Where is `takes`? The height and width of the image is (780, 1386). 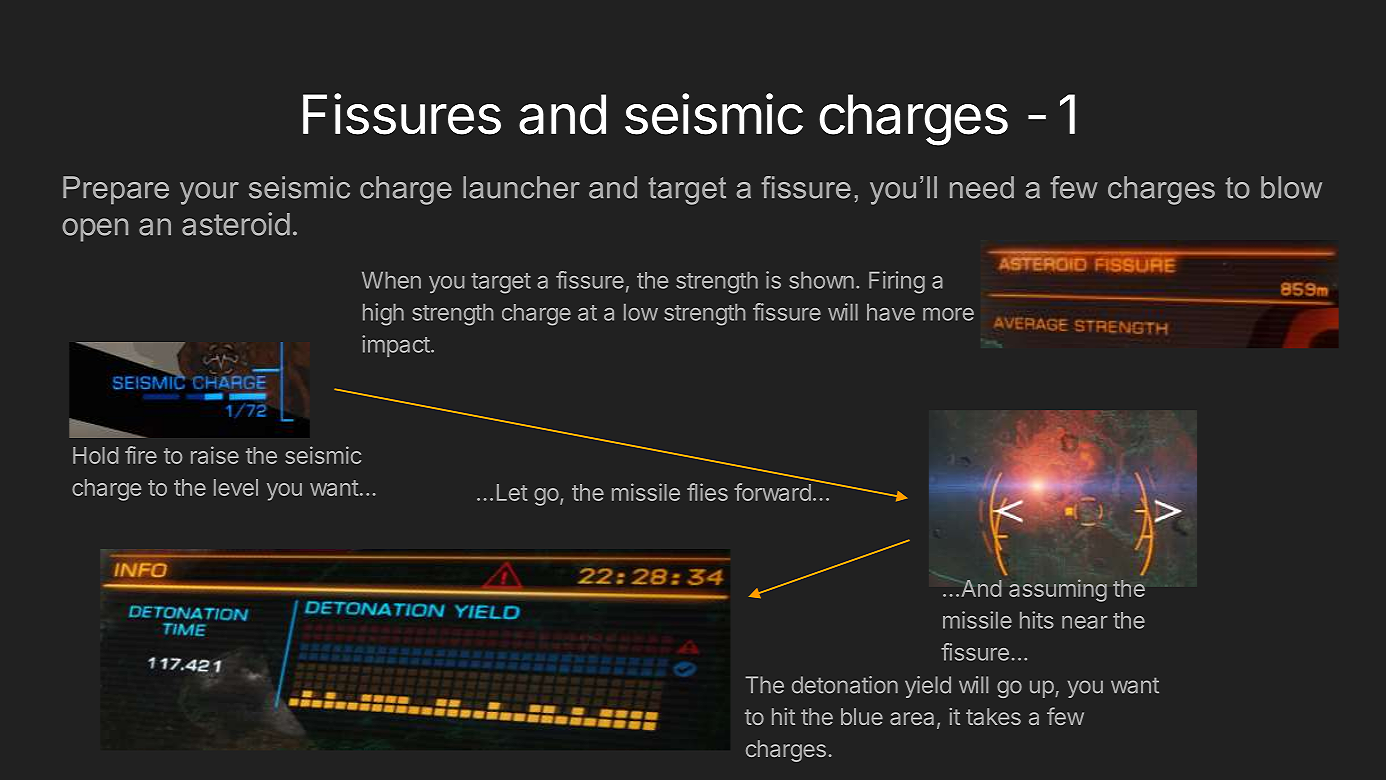
takes is located at coordinates (993, 716).
